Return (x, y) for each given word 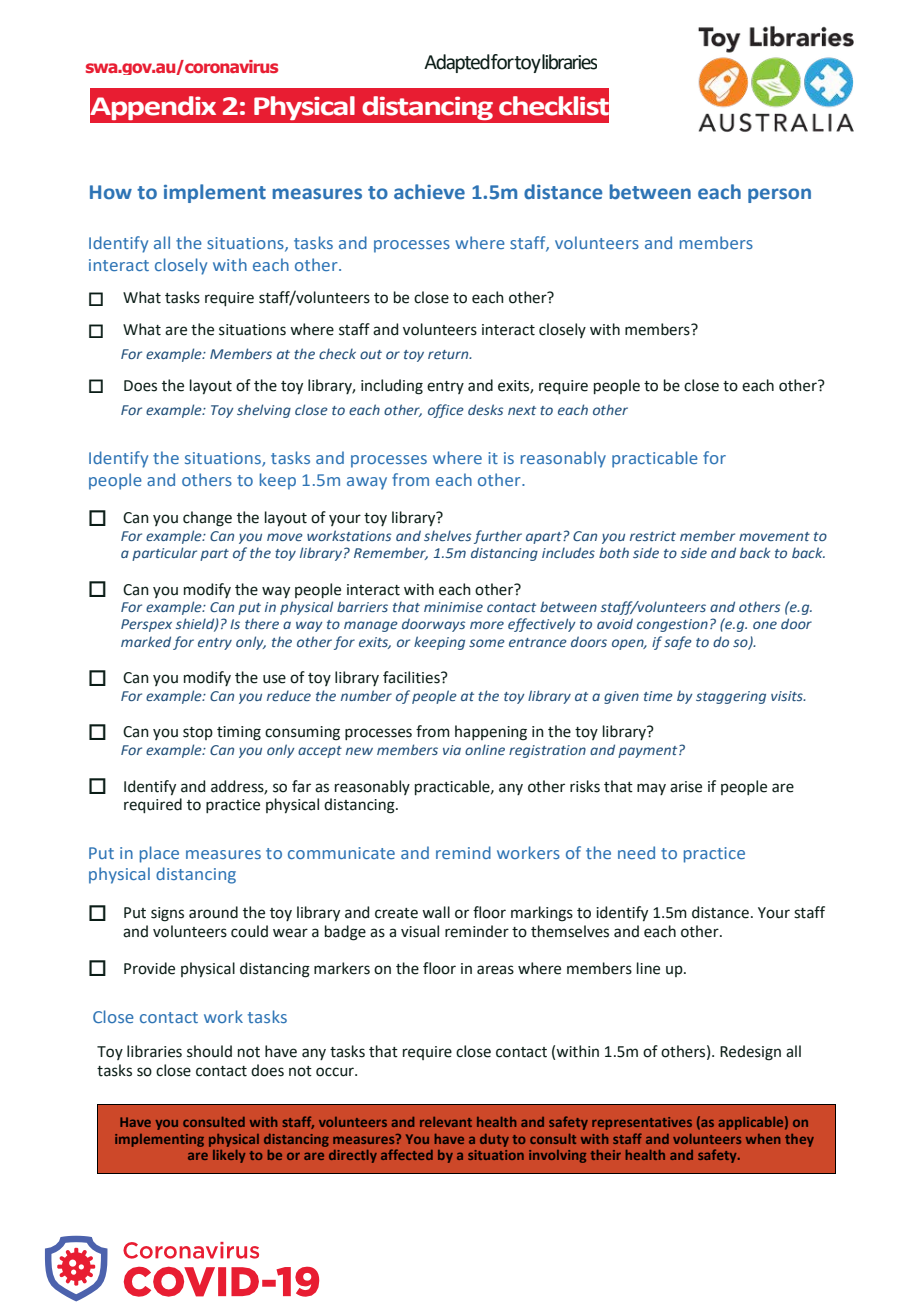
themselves (570, 931)
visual (420, 931)
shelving (264, 411)
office (446, 411)
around (213, 912)
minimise (453, 607)
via (452, 750)
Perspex (146, 625)
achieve (429, 192)
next (522, 410)
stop (198, 733)
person (779, 195)
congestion (672, 625)
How (111, 192)
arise (686, 787)
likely (229, 1156)
